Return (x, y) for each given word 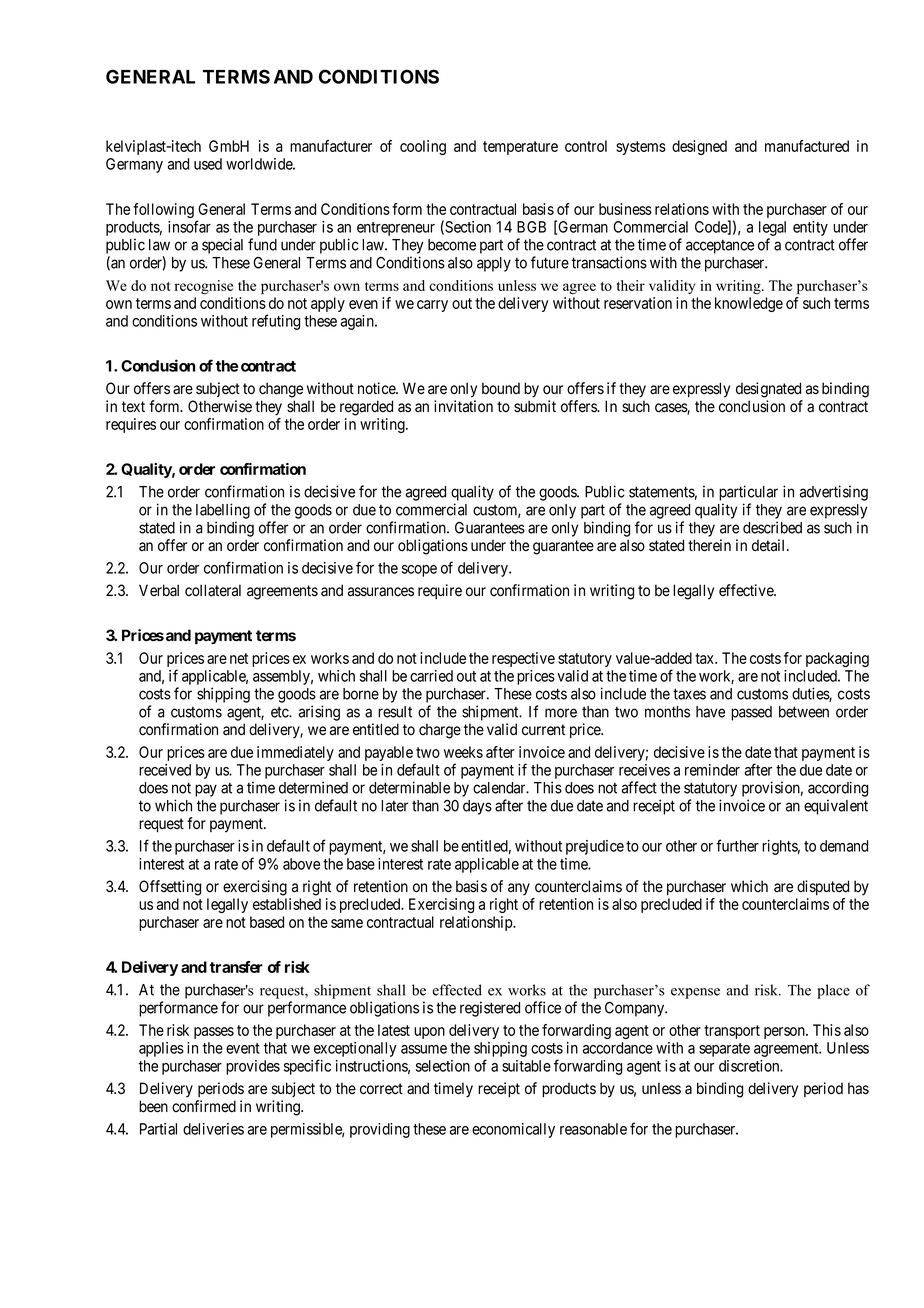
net (239, 658)
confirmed (204, 1106)
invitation (463, 406)
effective (747, 590)
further (737, 845)
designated (768, 390)
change (281, 390)
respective (523, 659)
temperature (520, 148)
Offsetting (170, 888)
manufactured (807, 146)
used (208, 164)
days (477, 807)
